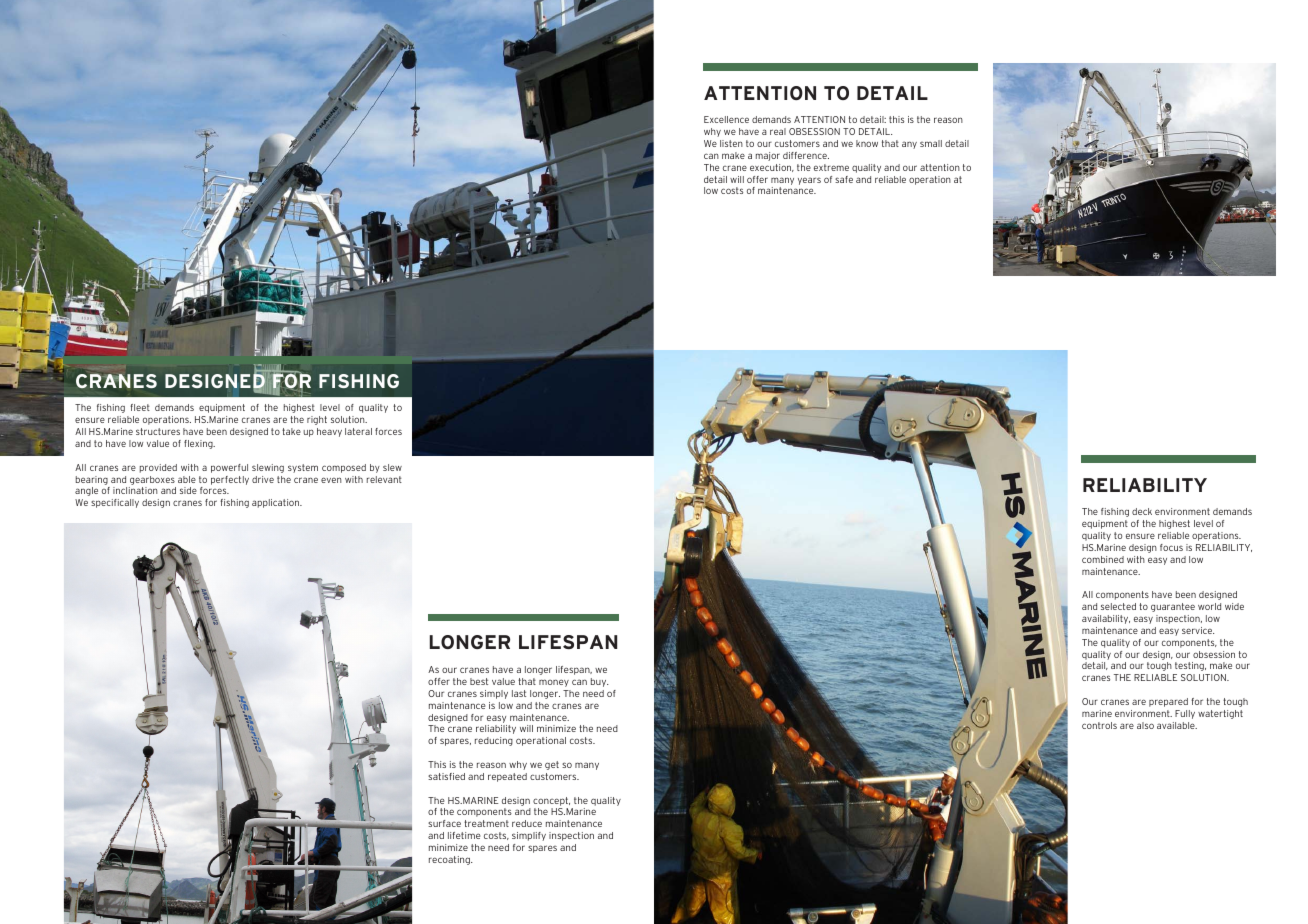 This document has height=924, width=1308. Describe the element at coordinates (931, 143) in the document. I see `small` at that location.
